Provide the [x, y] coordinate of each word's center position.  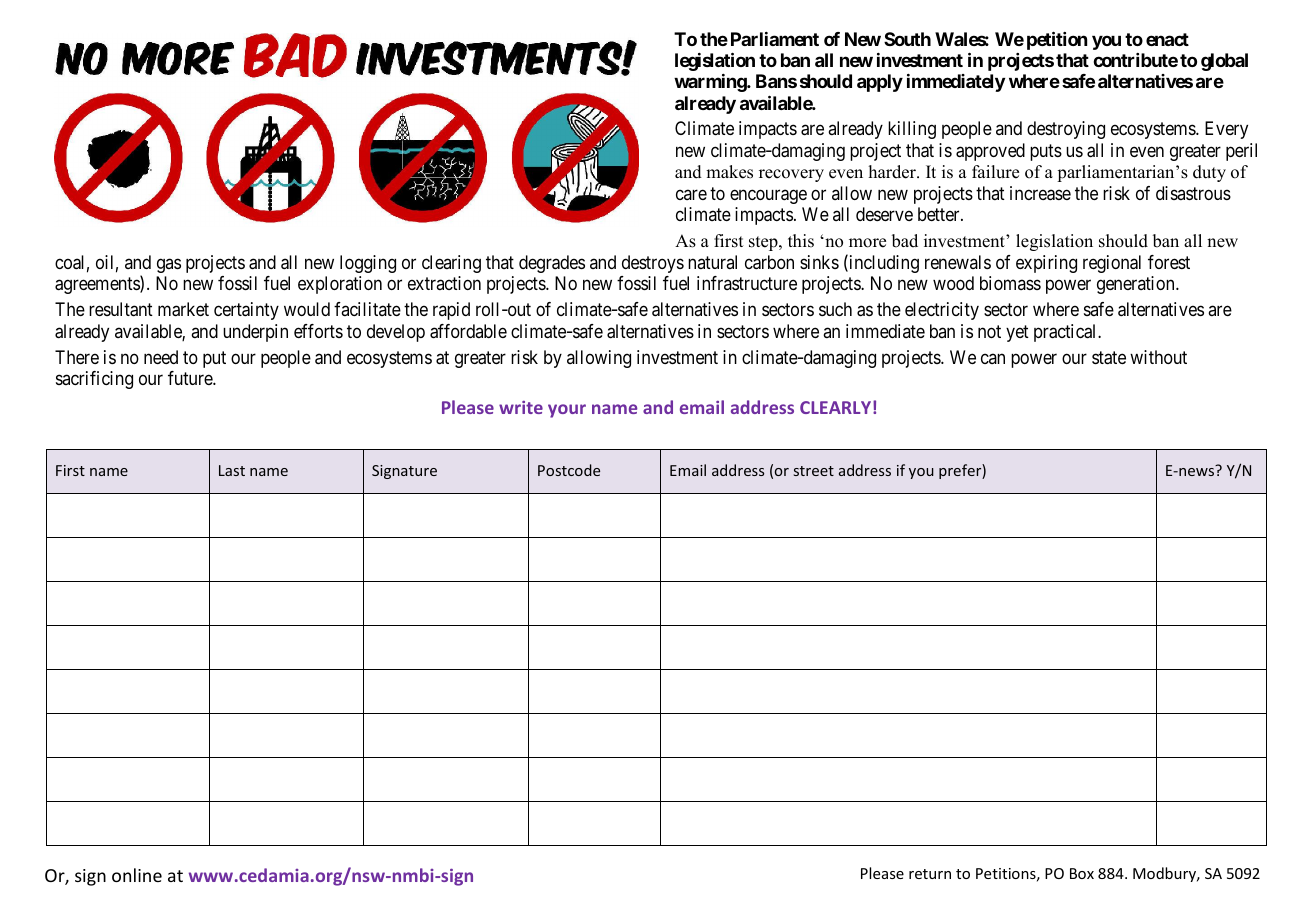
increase [1040, 193]
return [930, 874]
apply [880, 83]
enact [1167, 39]
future [191, 378]
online [137, 875]
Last [232, 470]
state [1109, 358]
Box [1082, 873]
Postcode [569, 470]
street [814, 471]
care [691, 194]
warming [711, 83]
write [521, 407]
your [567, 411]
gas [169, 265]
